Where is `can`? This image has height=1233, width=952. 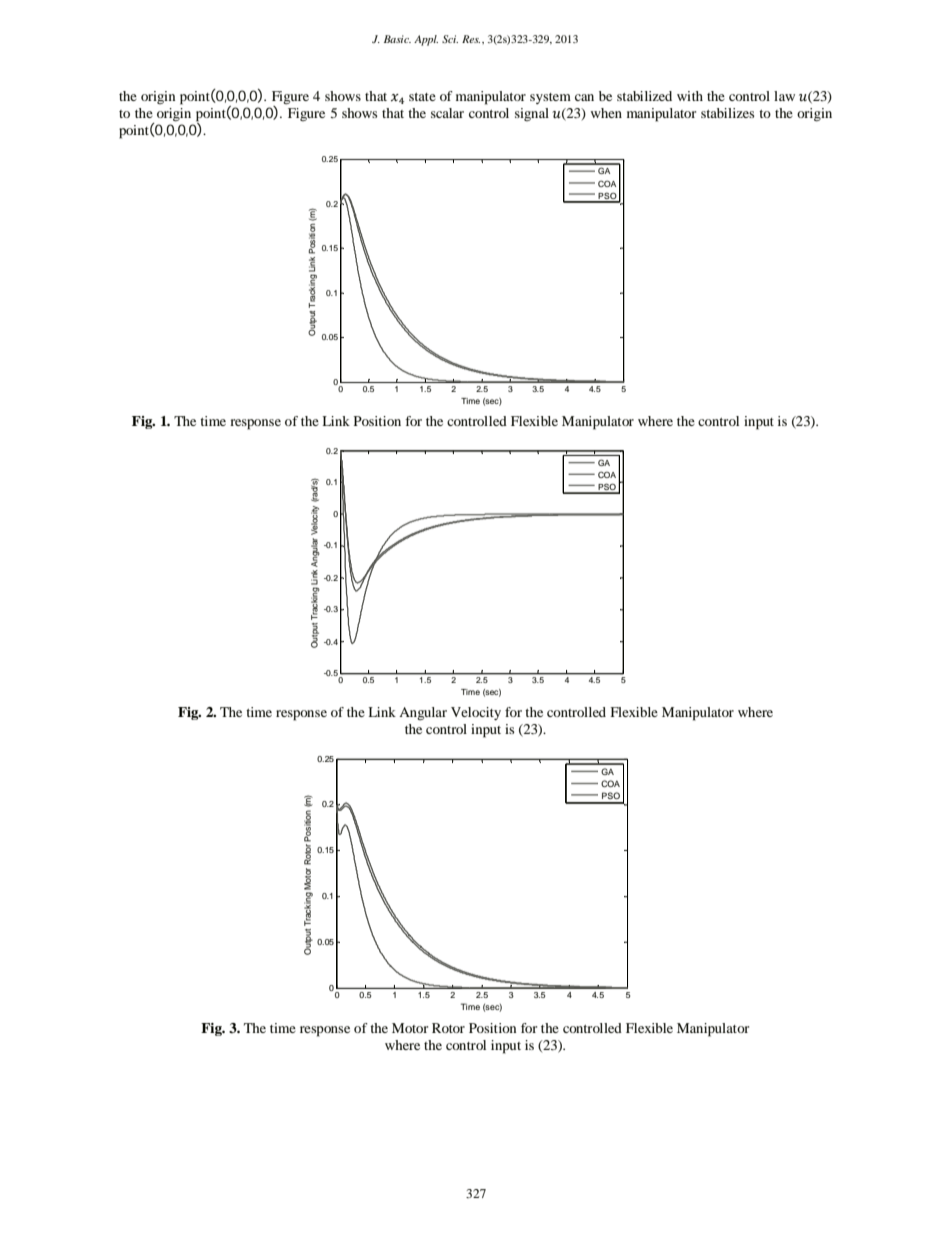
can is located at coordinates (584, 97).
